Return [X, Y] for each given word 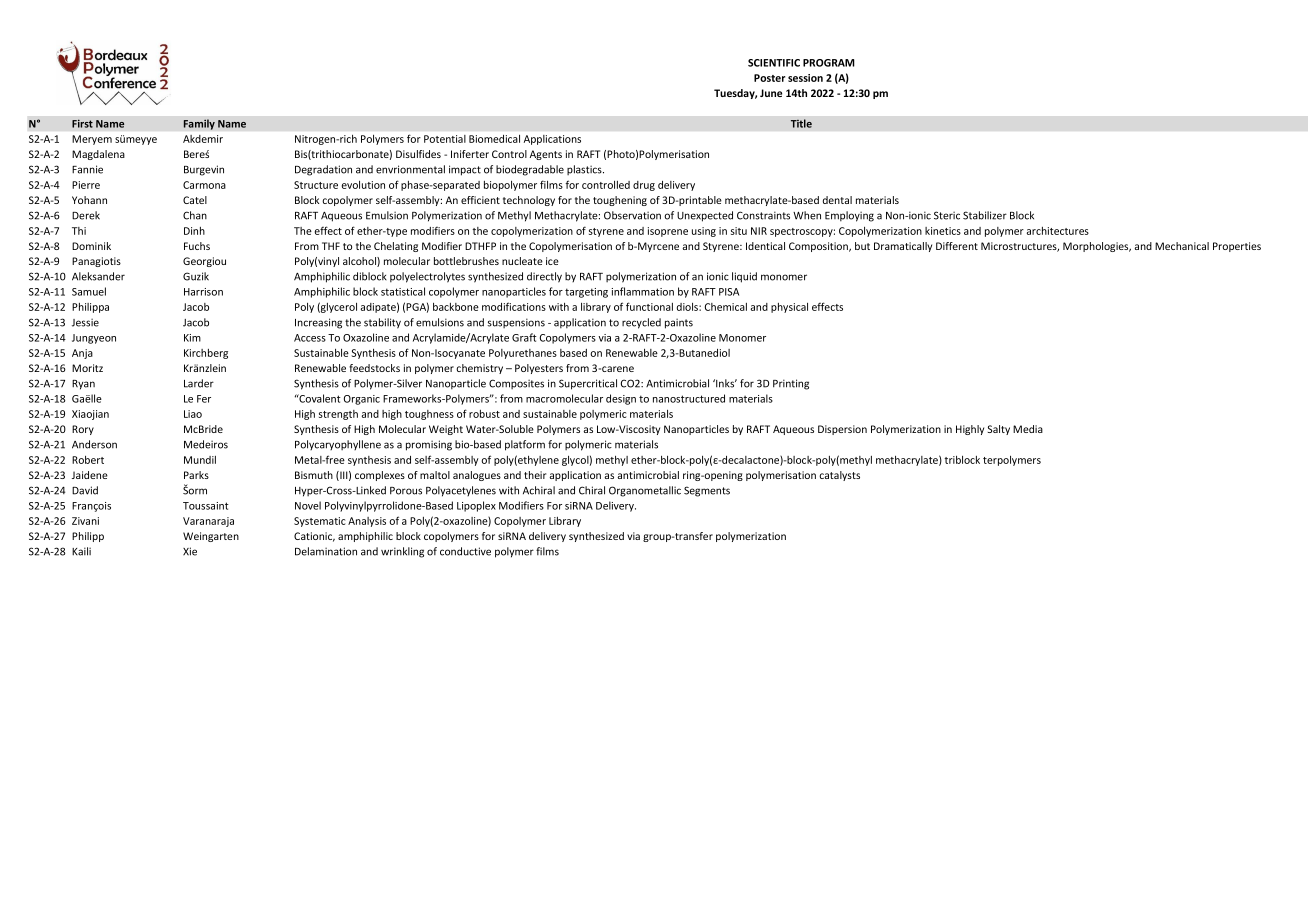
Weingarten [211, 537]
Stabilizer [985, 215]
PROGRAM [829, 63]
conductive [465, 551]
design [621, 399]
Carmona [204, 185]
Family [199, 124]
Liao [193, 414]
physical [789, 308]
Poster [769, 78]
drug [644, 186]
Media [1028, 429]
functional [649, 306]
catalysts [839, 476]
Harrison [203, 292]
